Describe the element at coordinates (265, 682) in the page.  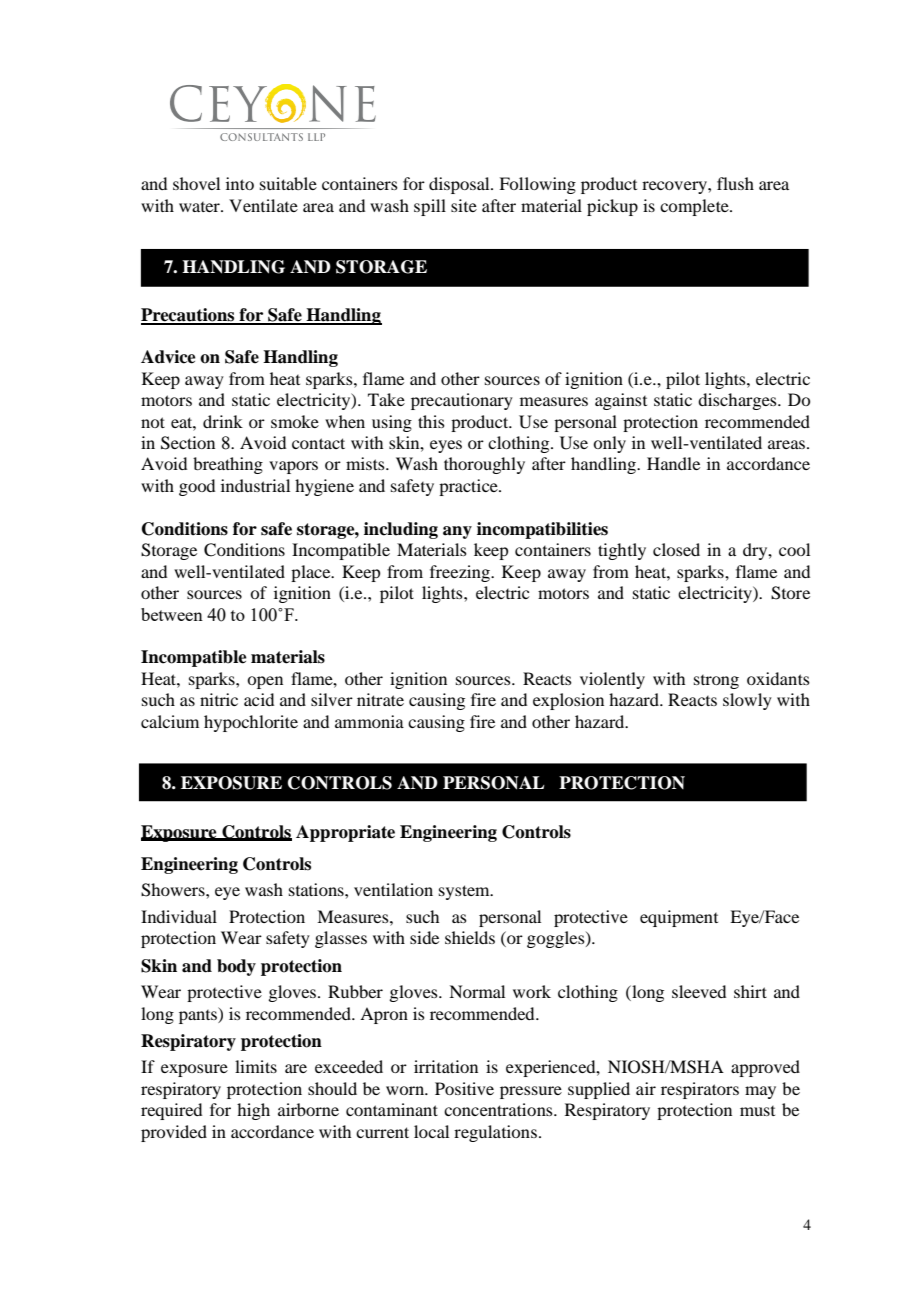
I see `open` at that location.
